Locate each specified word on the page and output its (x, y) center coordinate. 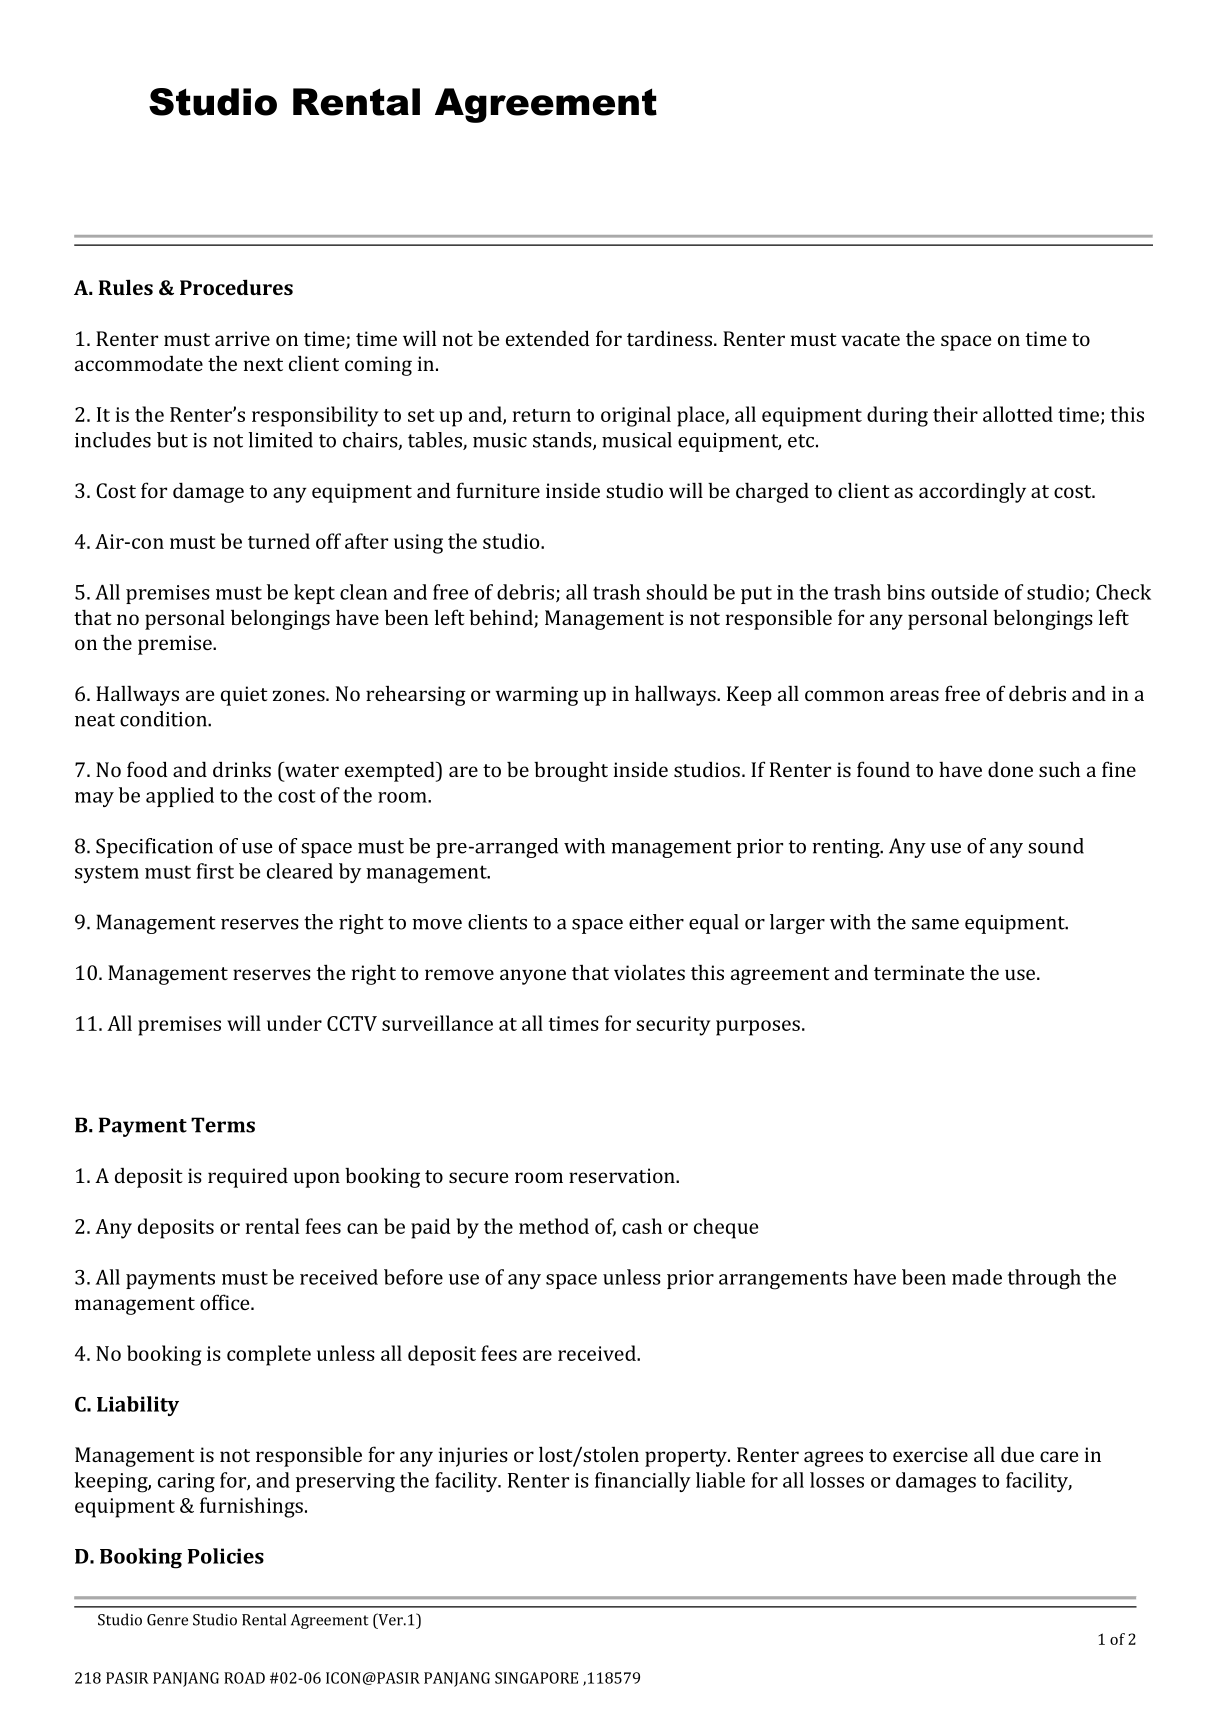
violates (649, 972)
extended (548, 338)
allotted (1018, 414)
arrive (242, 338)
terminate (919, 972)
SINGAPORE (536, 1678)
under (294, 1023)
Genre (167, 1620)
